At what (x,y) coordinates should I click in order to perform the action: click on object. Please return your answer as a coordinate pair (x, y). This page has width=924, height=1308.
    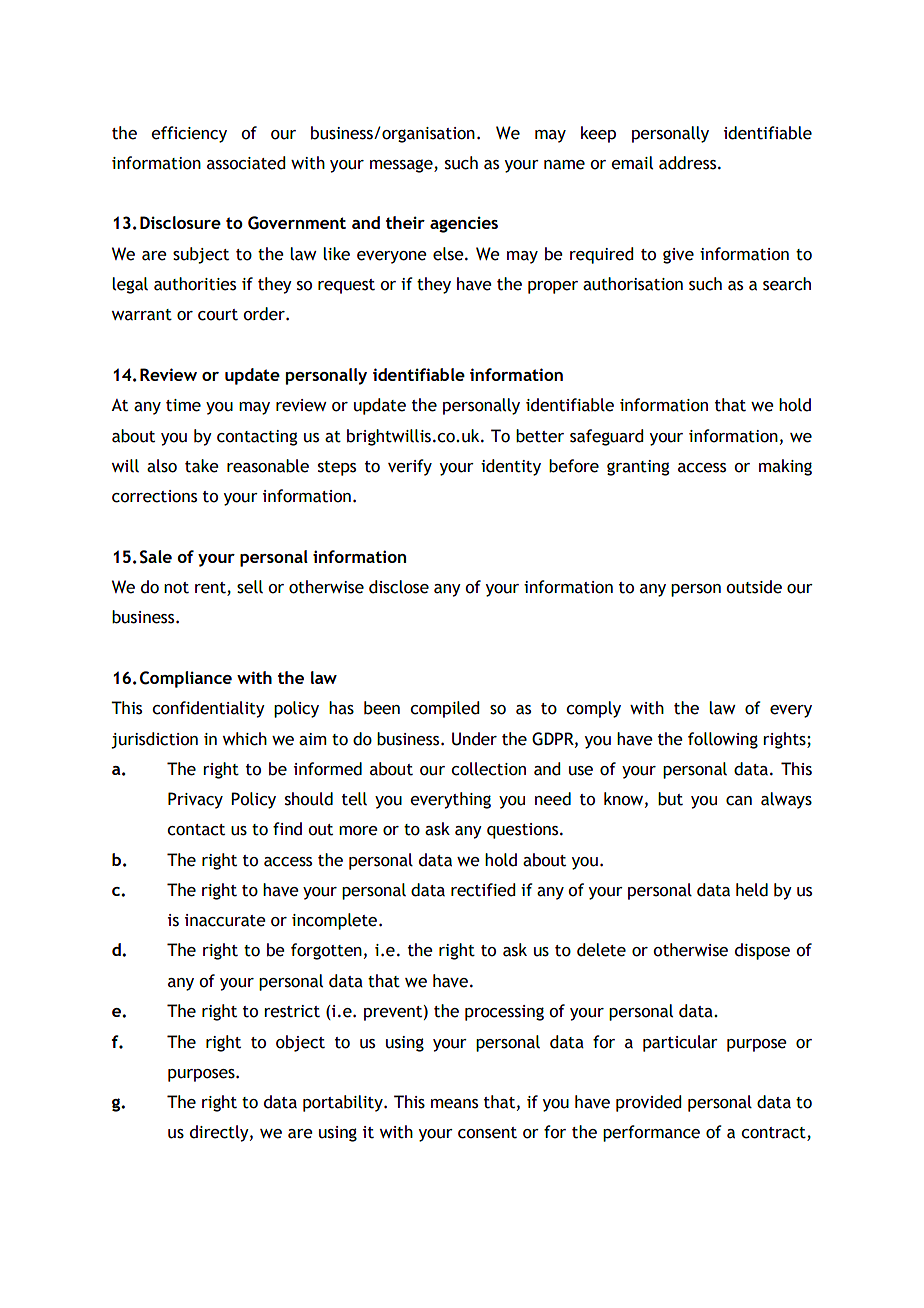
    Looking at the image, I should click on (300, 1043).
